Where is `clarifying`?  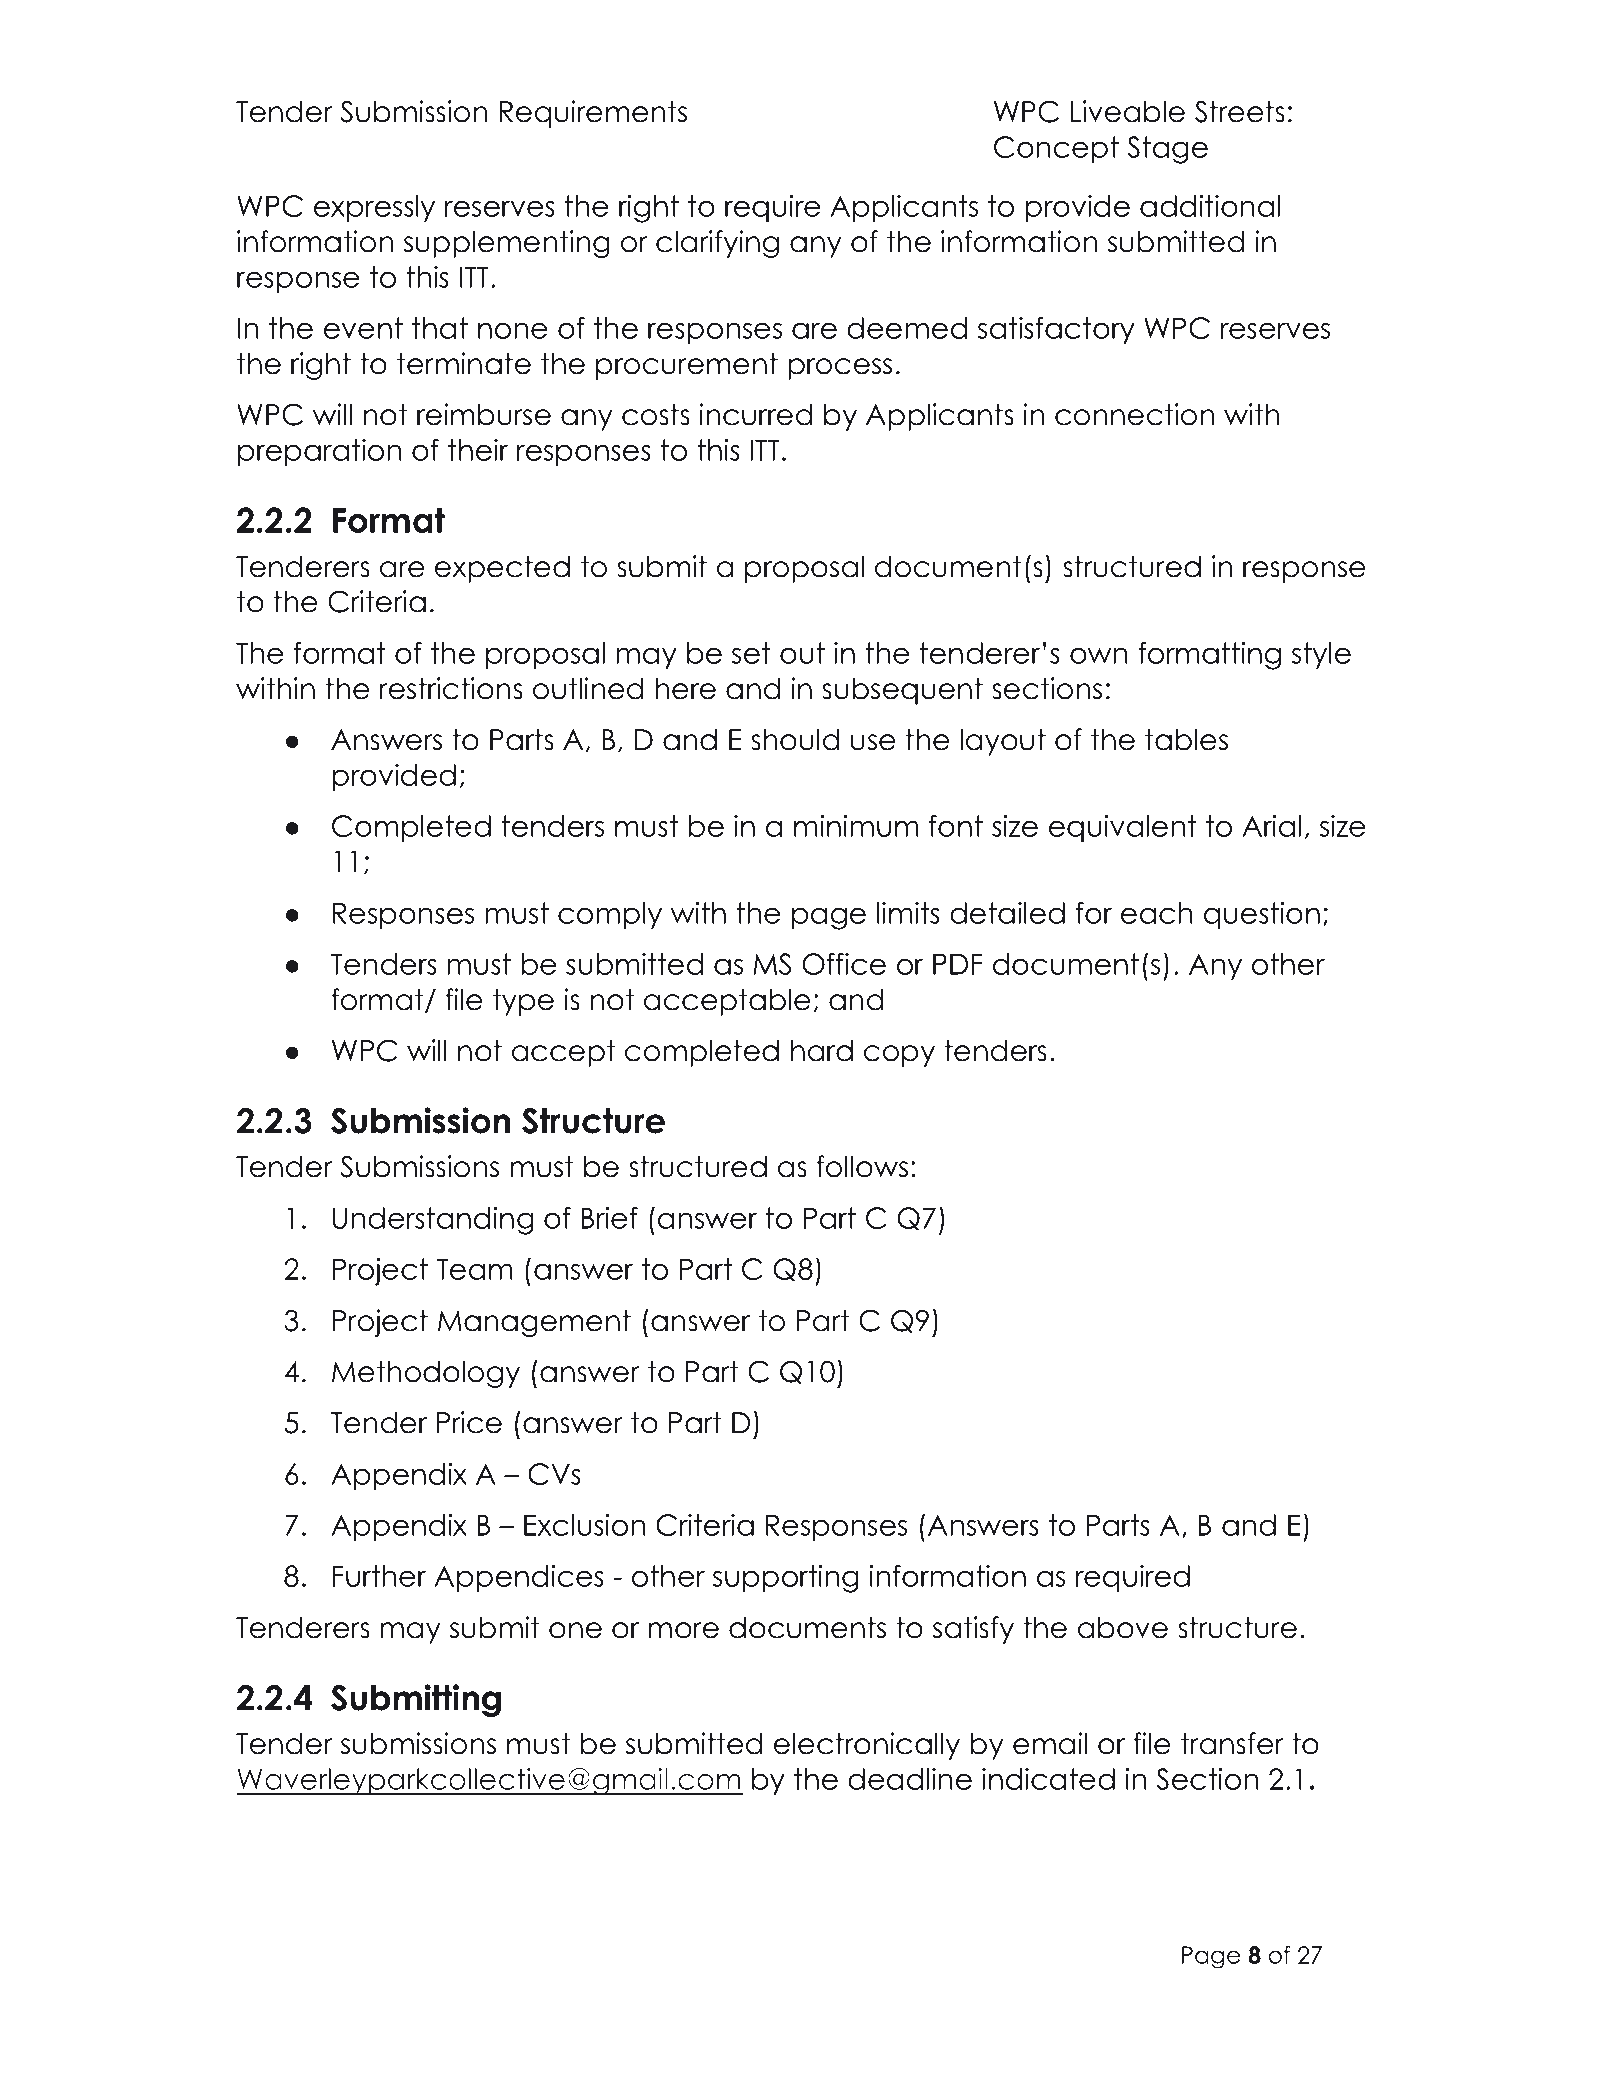 clarifying is located at coordinates (717, 244).
